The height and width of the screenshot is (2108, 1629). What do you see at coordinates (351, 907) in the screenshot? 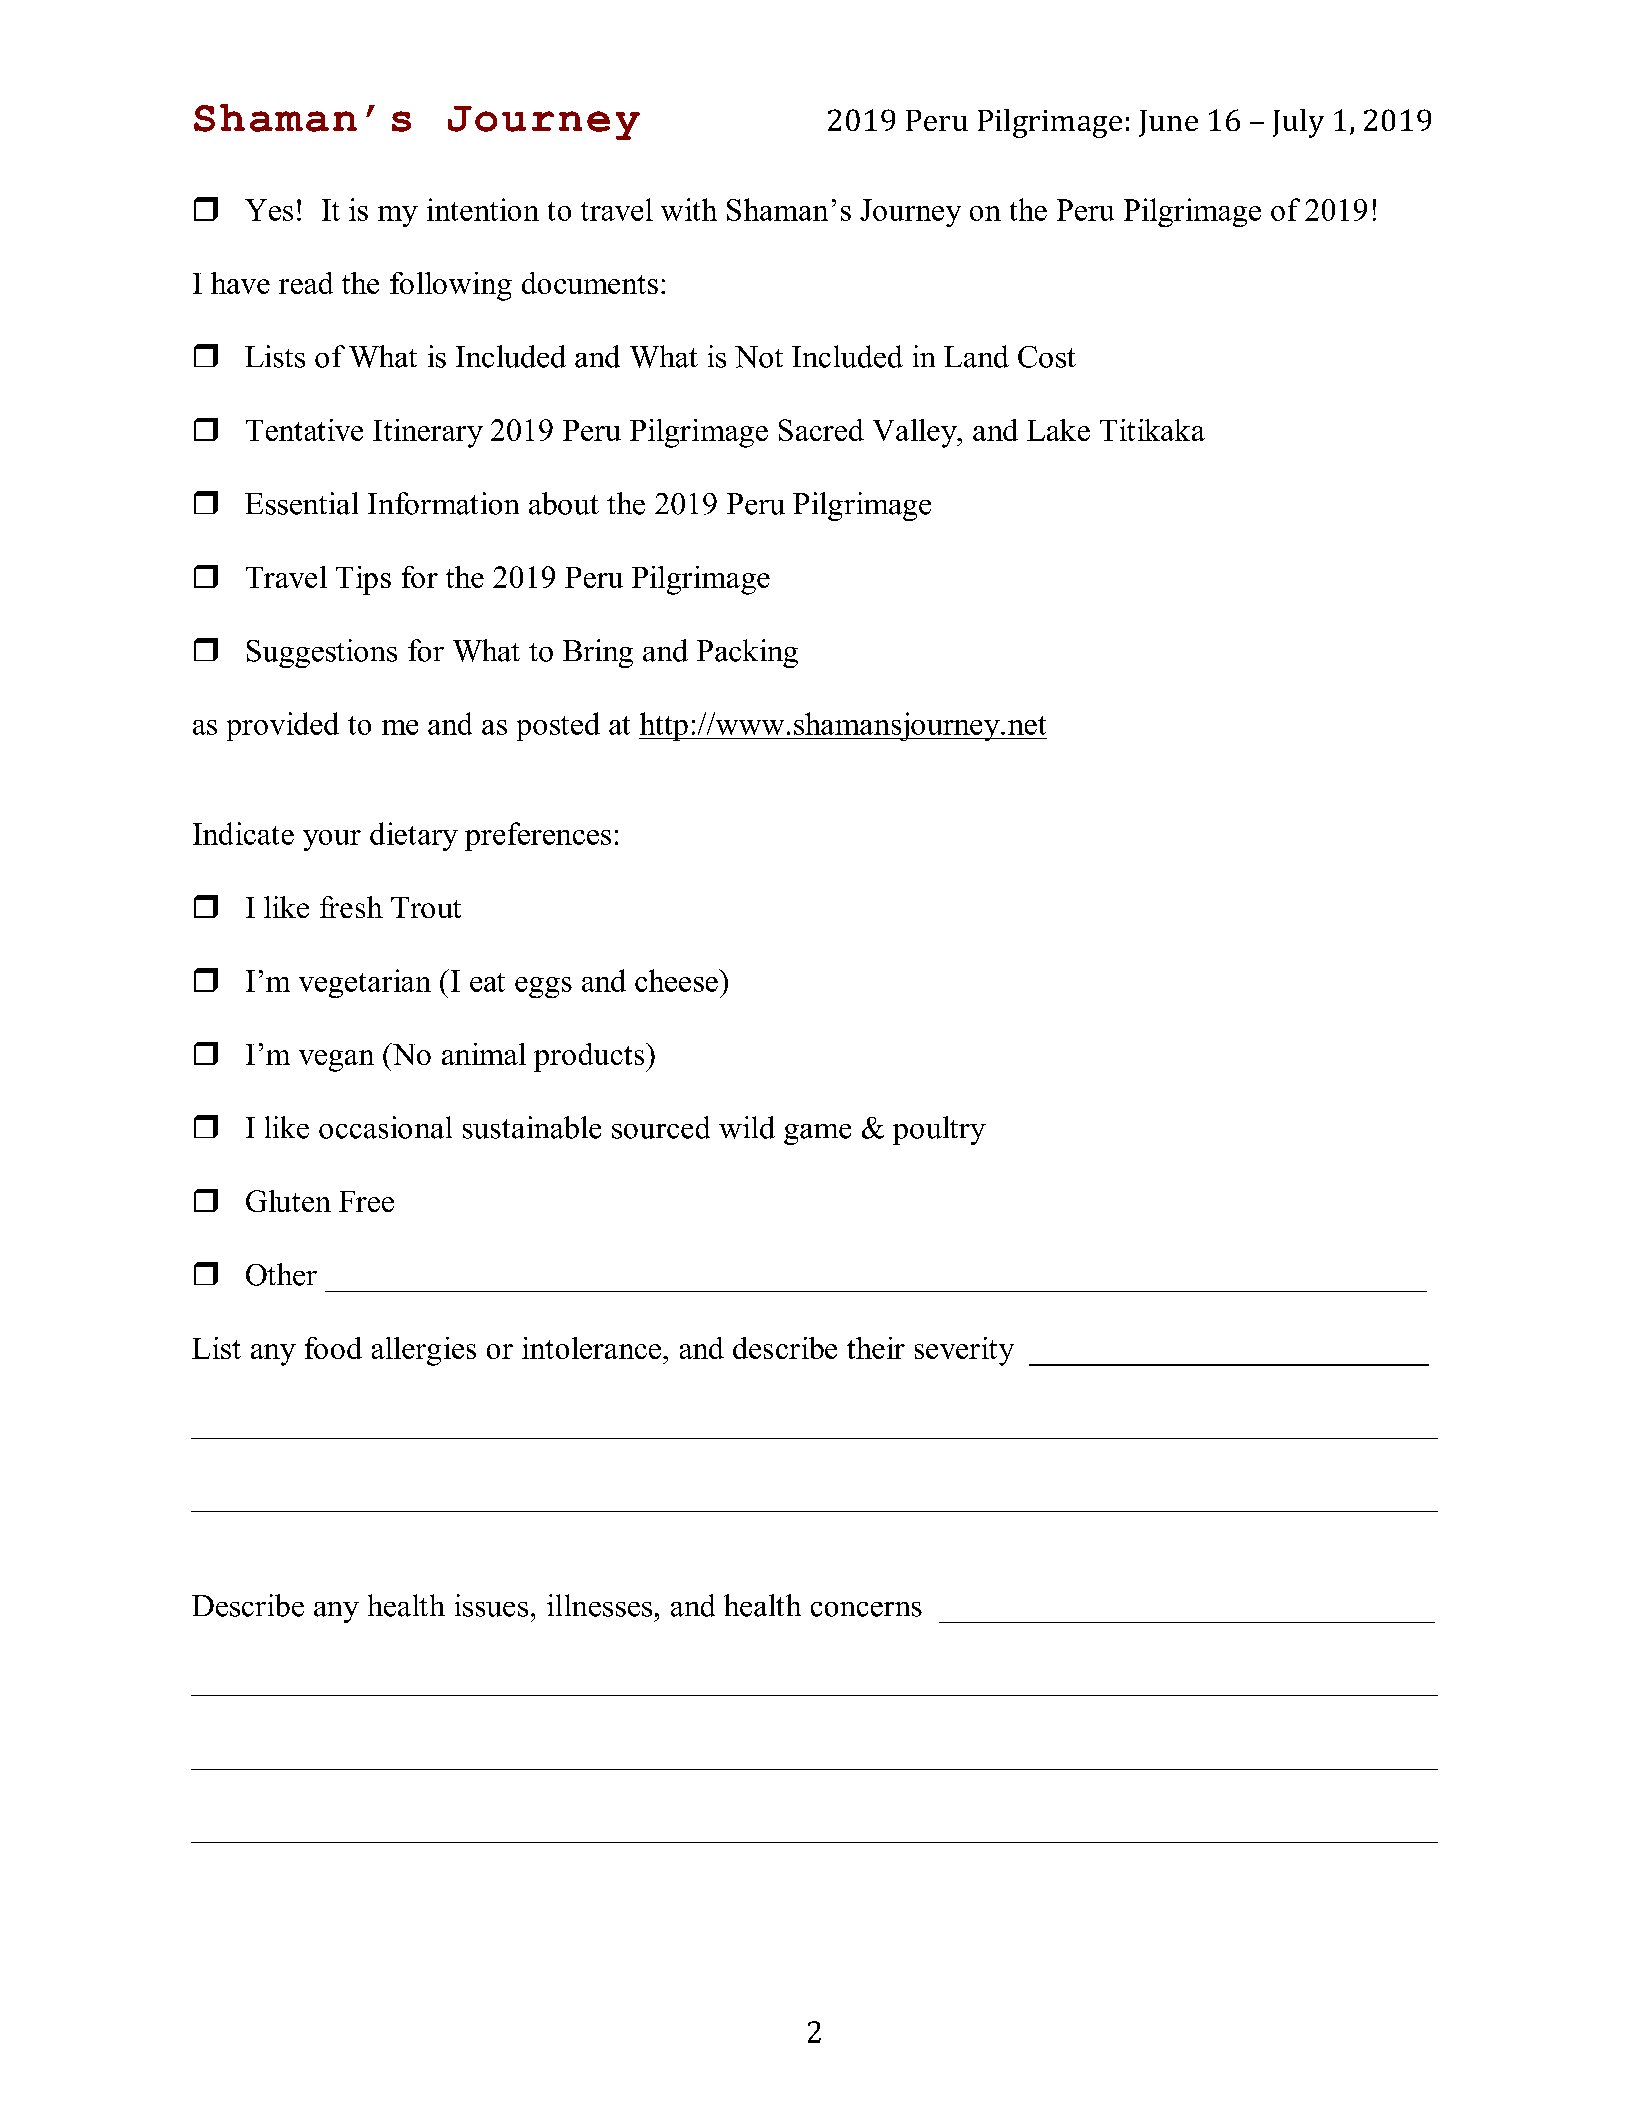
I see `fresh` at bounding box center [351, 907].
